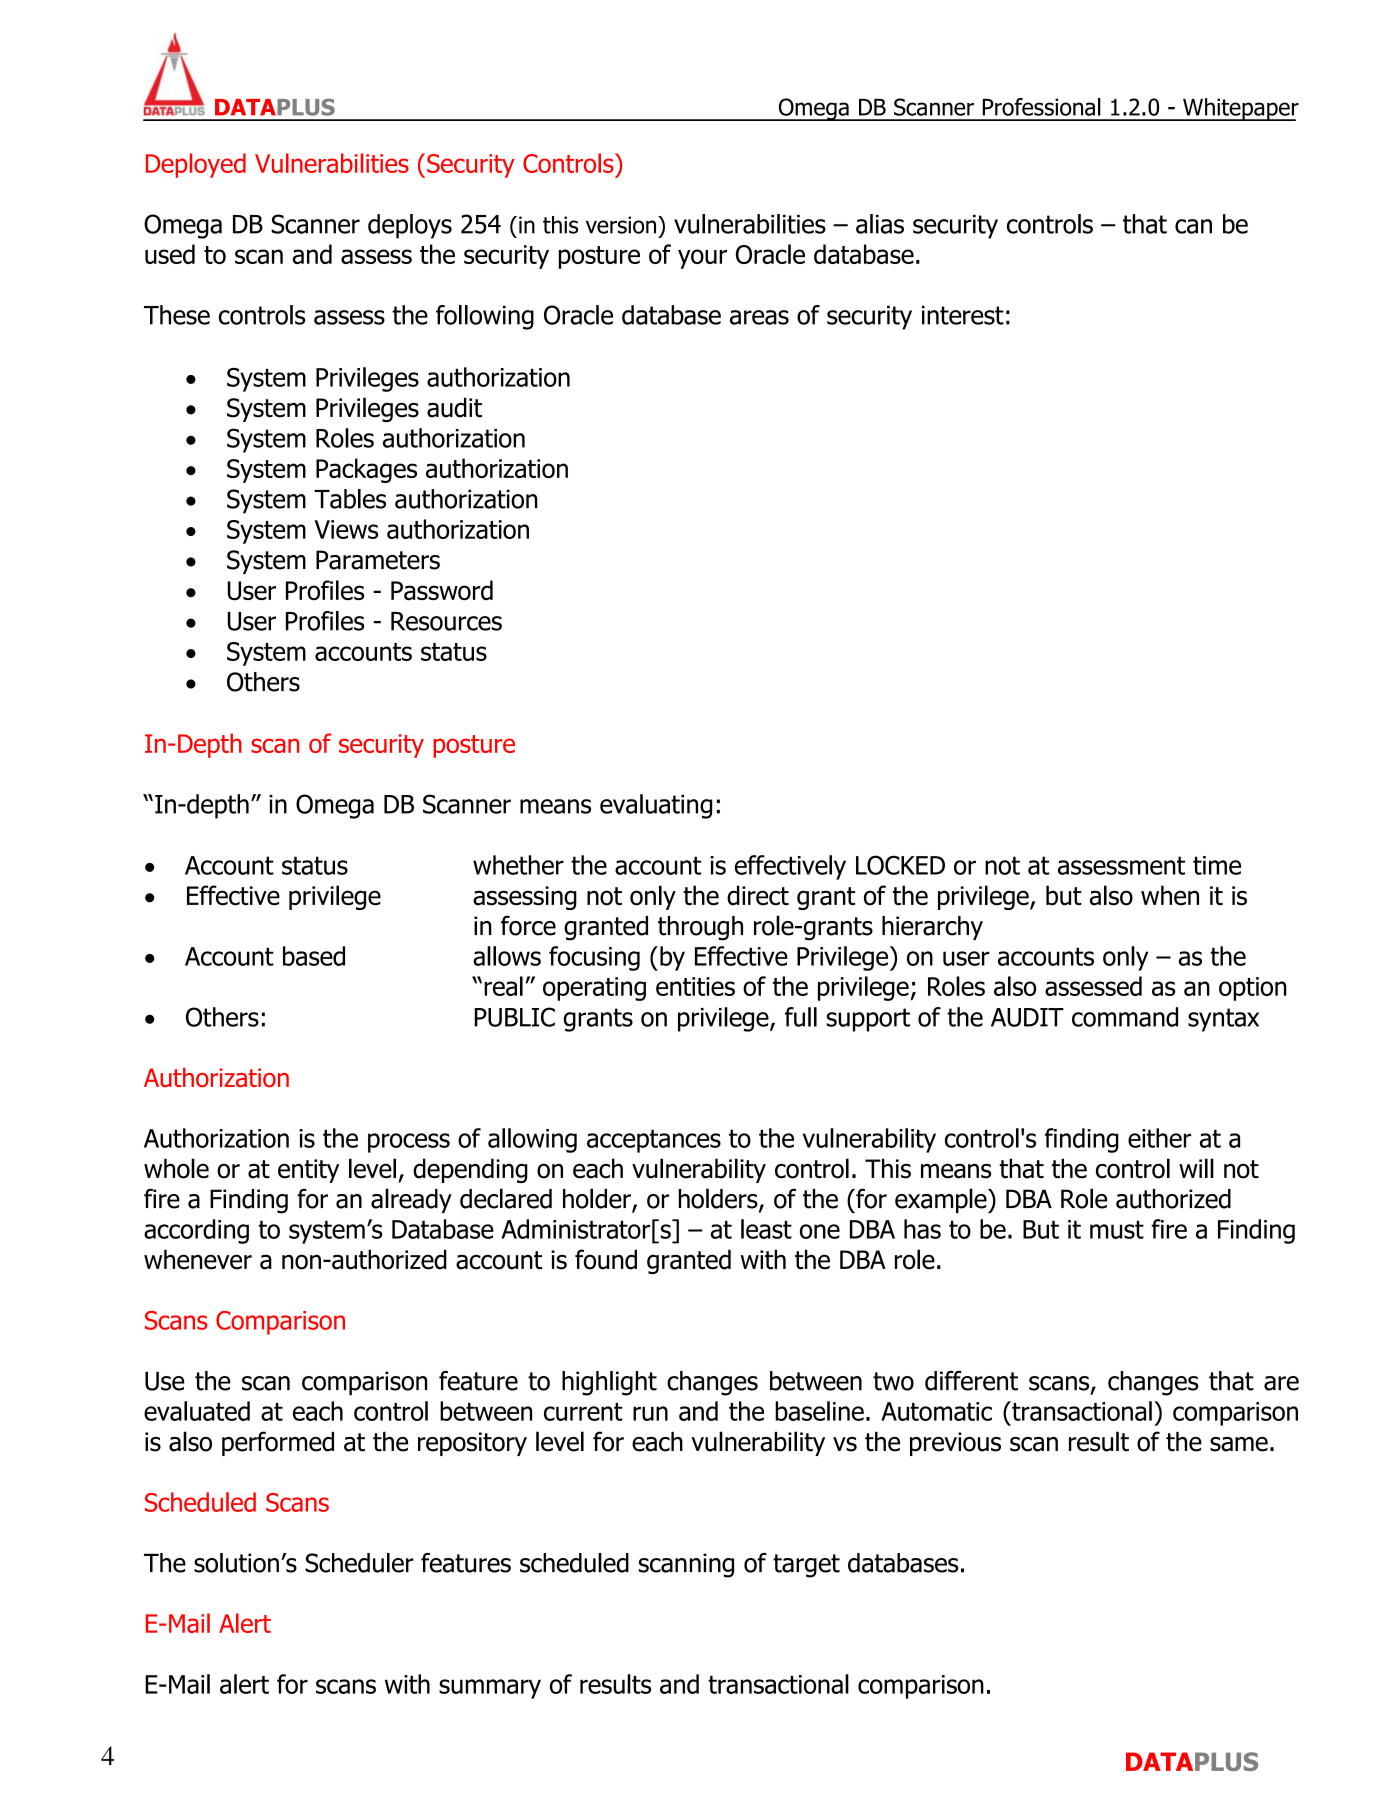 Image resolution: width=1398 pixels, height=1809 pixels. I want to click on either, so click(1159, 1138).
